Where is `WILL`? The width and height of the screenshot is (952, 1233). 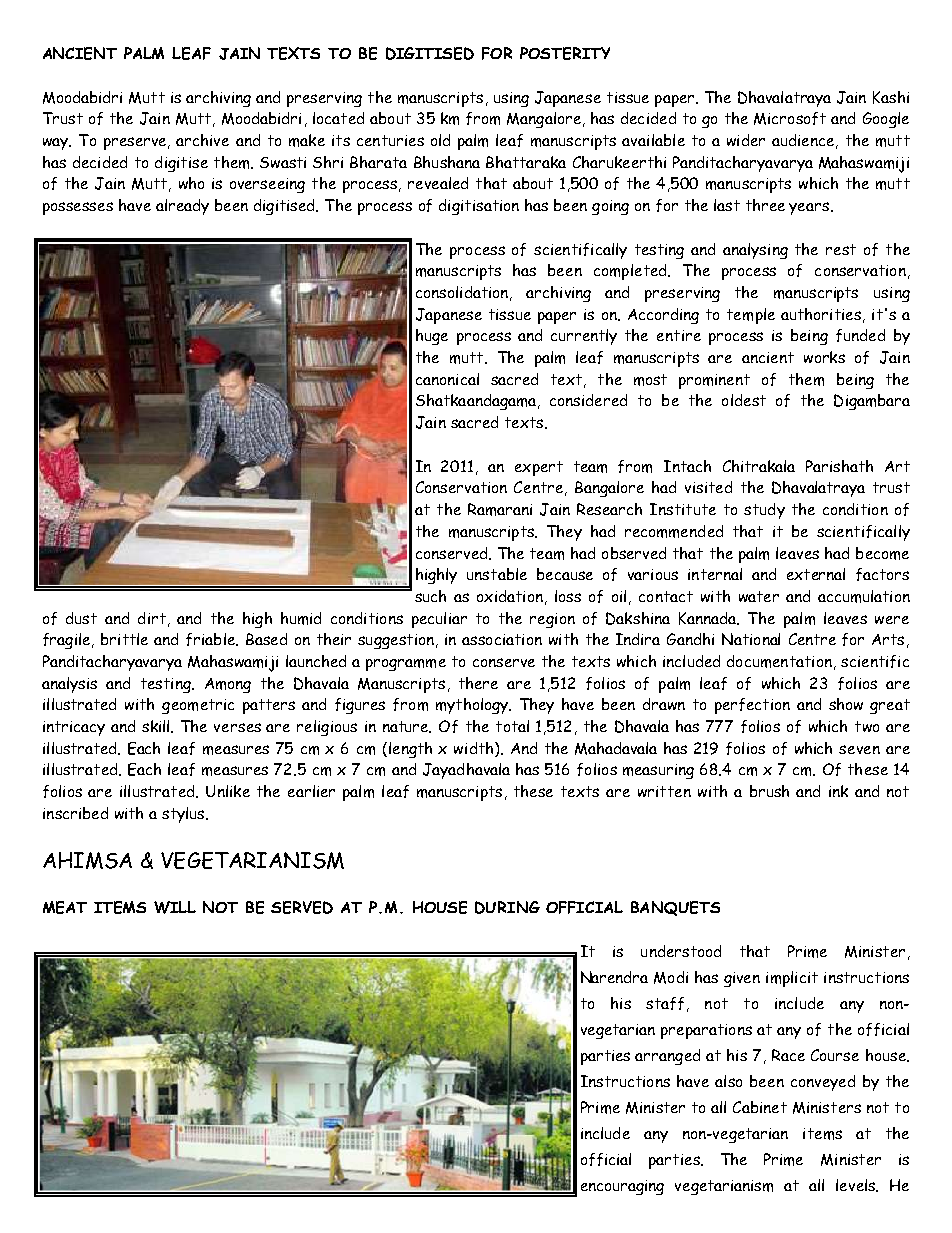 WILL is located at coordinates (175, 907).
